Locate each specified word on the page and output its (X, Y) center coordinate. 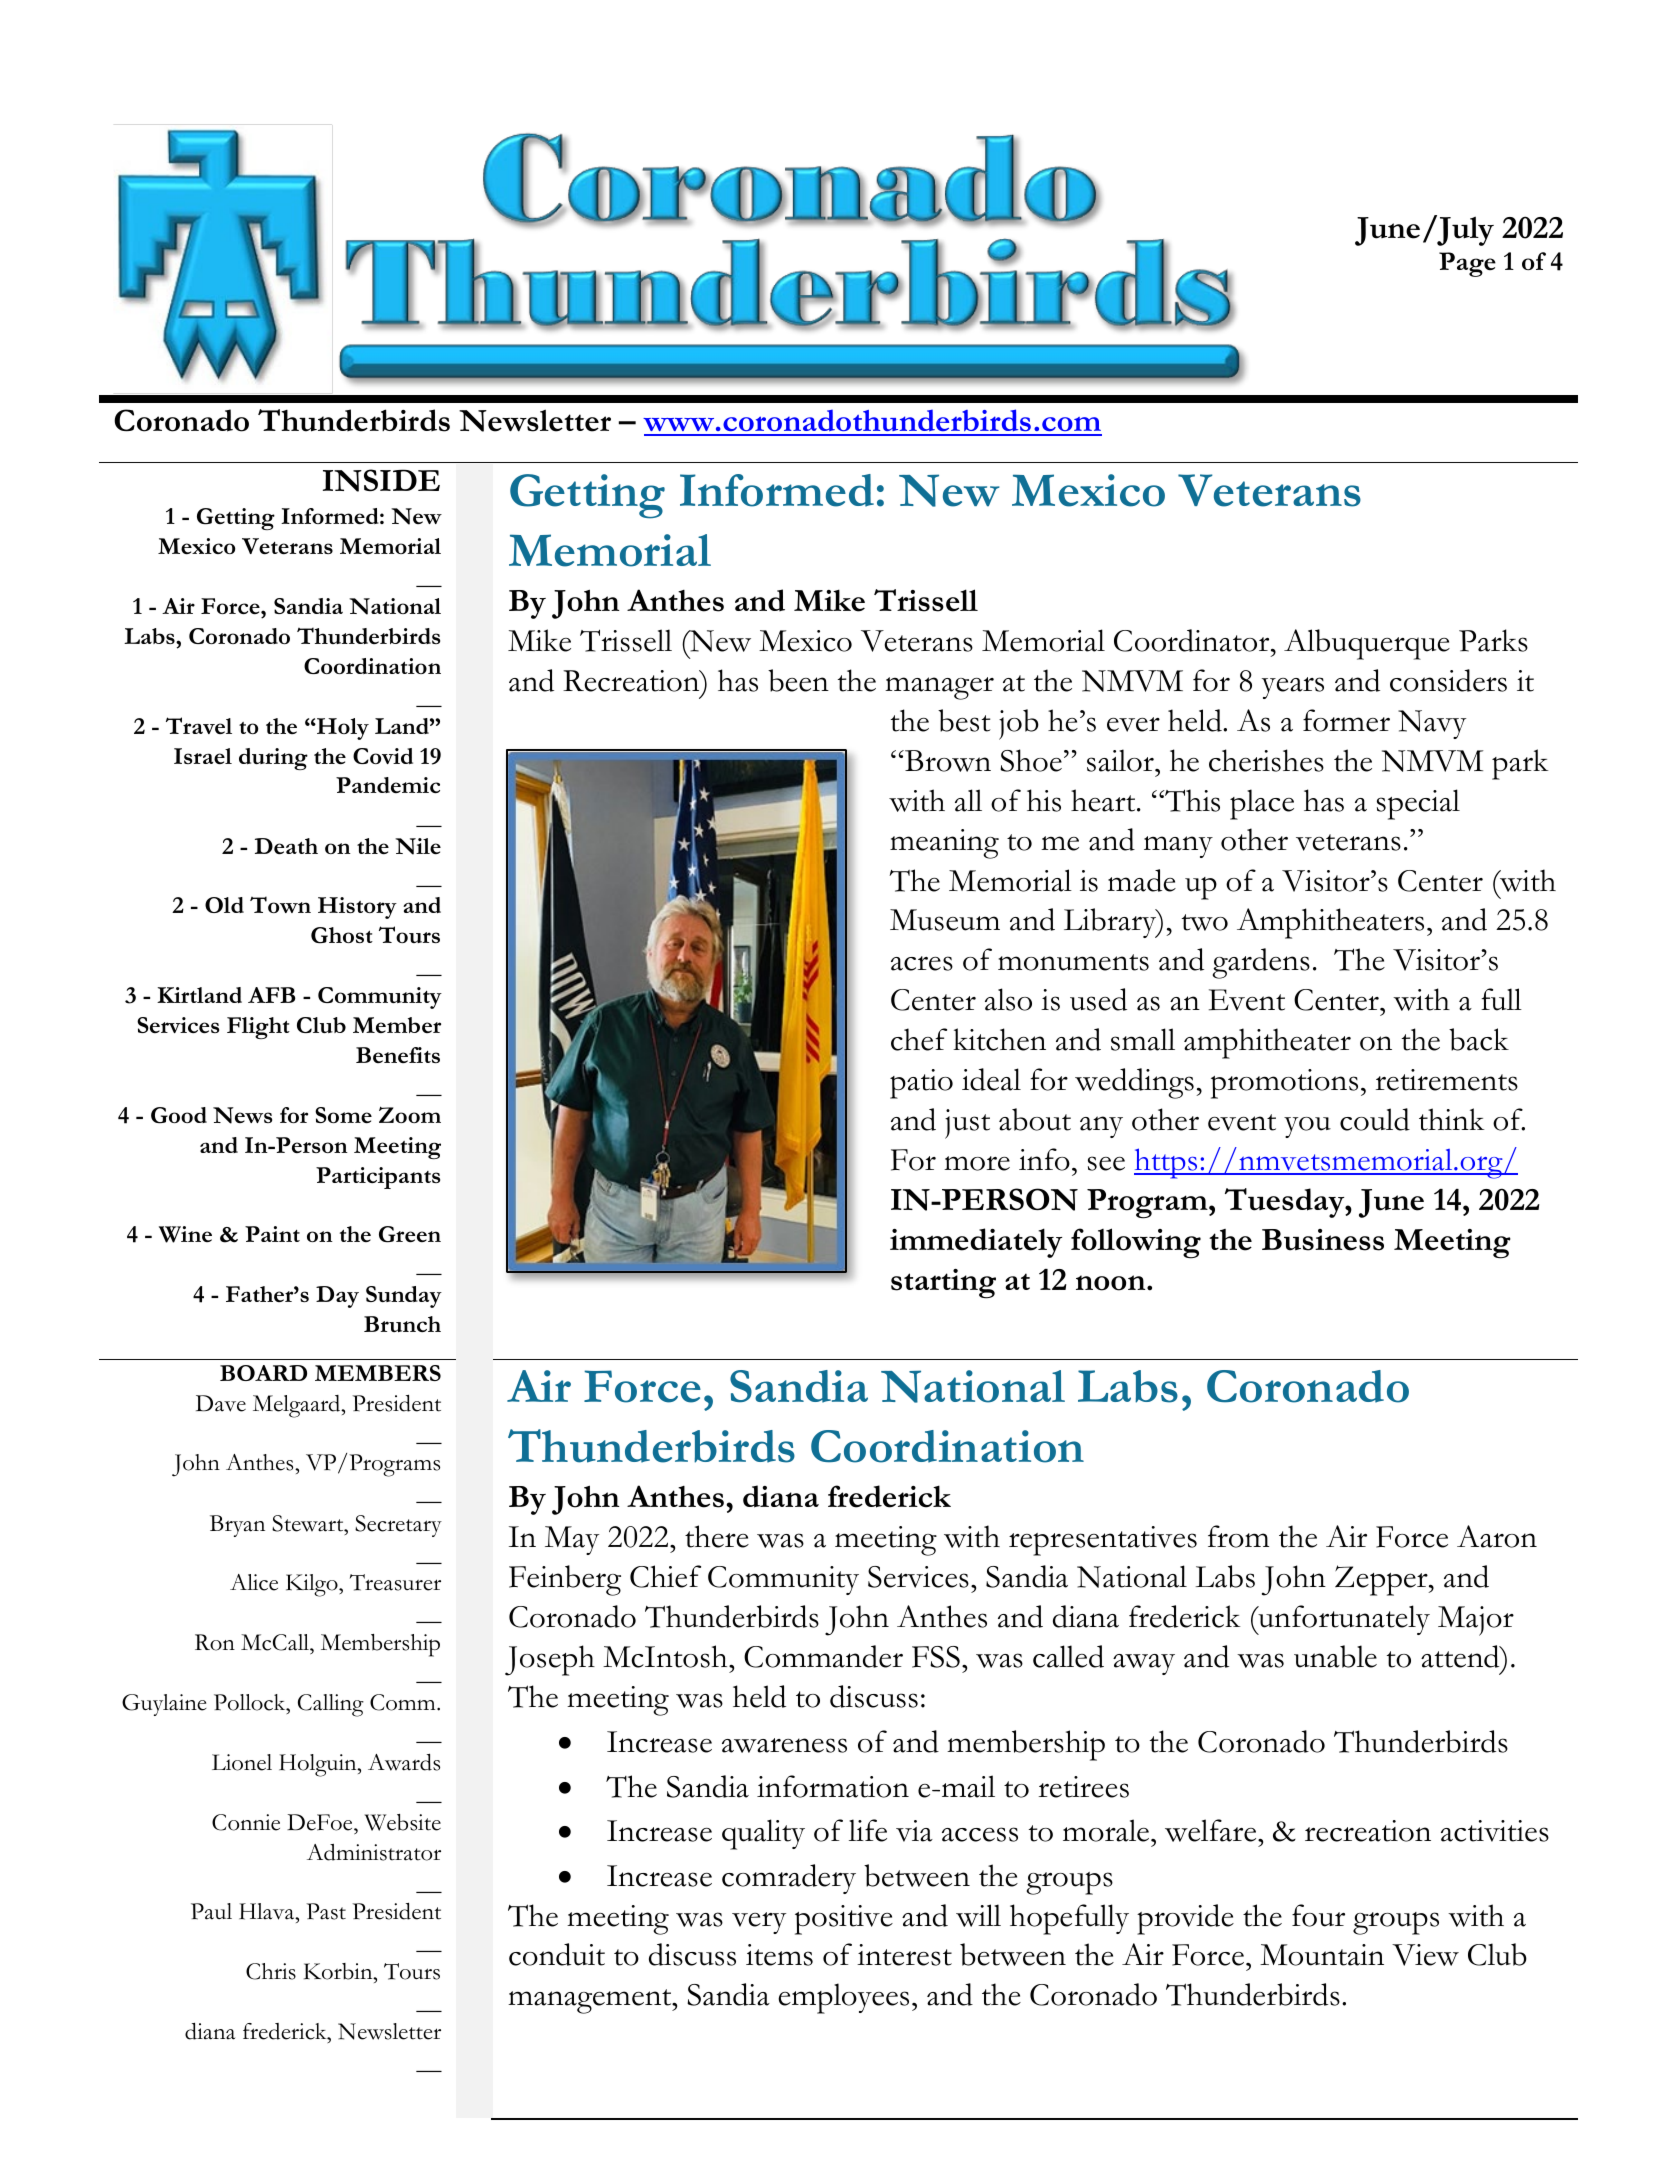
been (798, 680)
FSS (936, 1657)
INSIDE (381, 480)
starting (943, 1284)
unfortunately (1343, 1620)
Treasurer (395, 1582)
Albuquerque (1367, 644)
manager (939, 688)
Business (1323, 1240)
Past (326, 1911)
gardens (1261, 963)
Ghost (342, 935)
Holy (342, 729)
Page (1467, 264)
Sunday (404, 1297)
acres (922, 963)
